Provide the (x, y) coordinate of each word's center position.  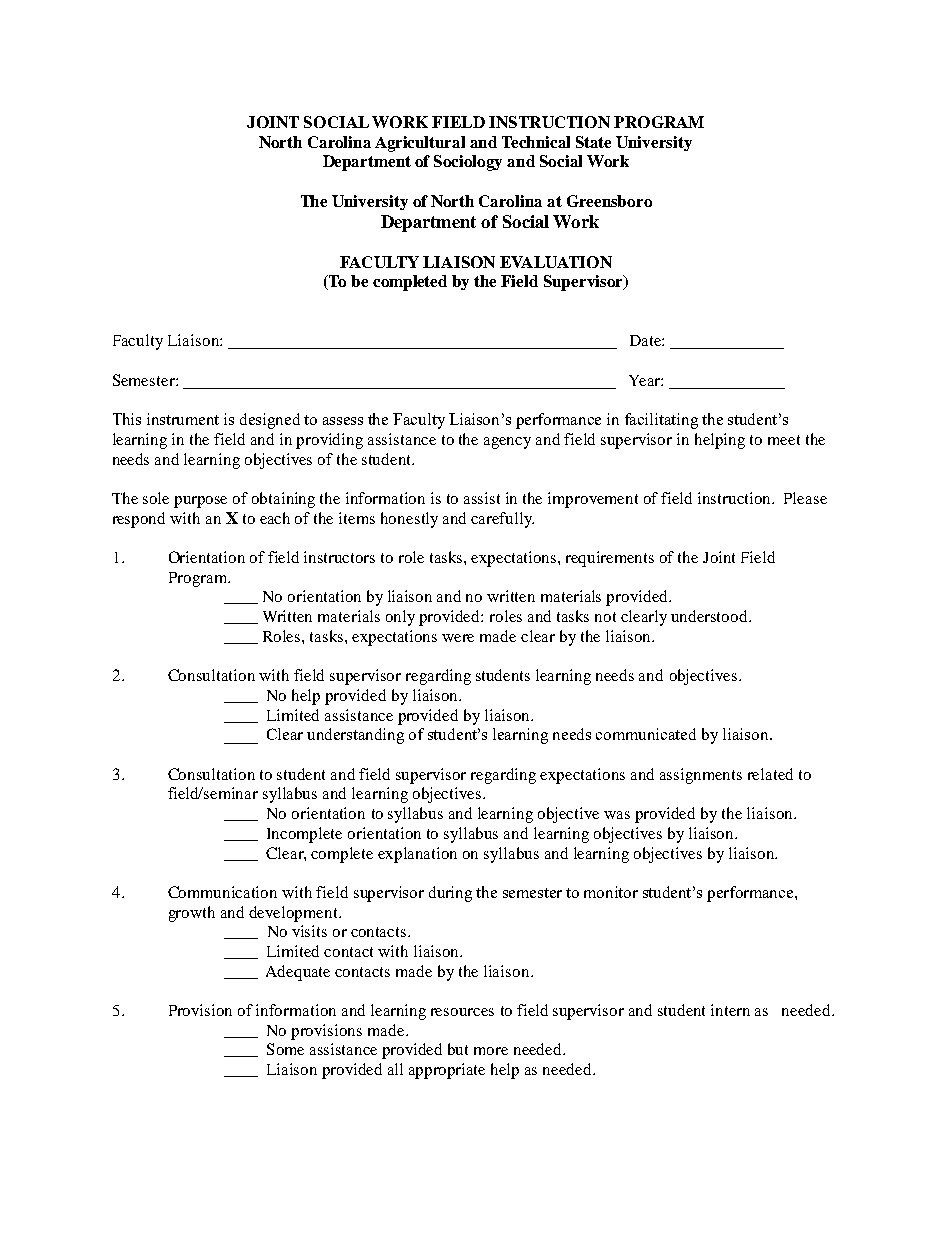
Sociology (468, 163)
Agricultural (420, 144)
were (458, 638)
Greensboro (609, 201)
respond (139, 520)
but (458, 1049)
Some (285, 1049)
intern (730, 1010)
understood (710, 616)
